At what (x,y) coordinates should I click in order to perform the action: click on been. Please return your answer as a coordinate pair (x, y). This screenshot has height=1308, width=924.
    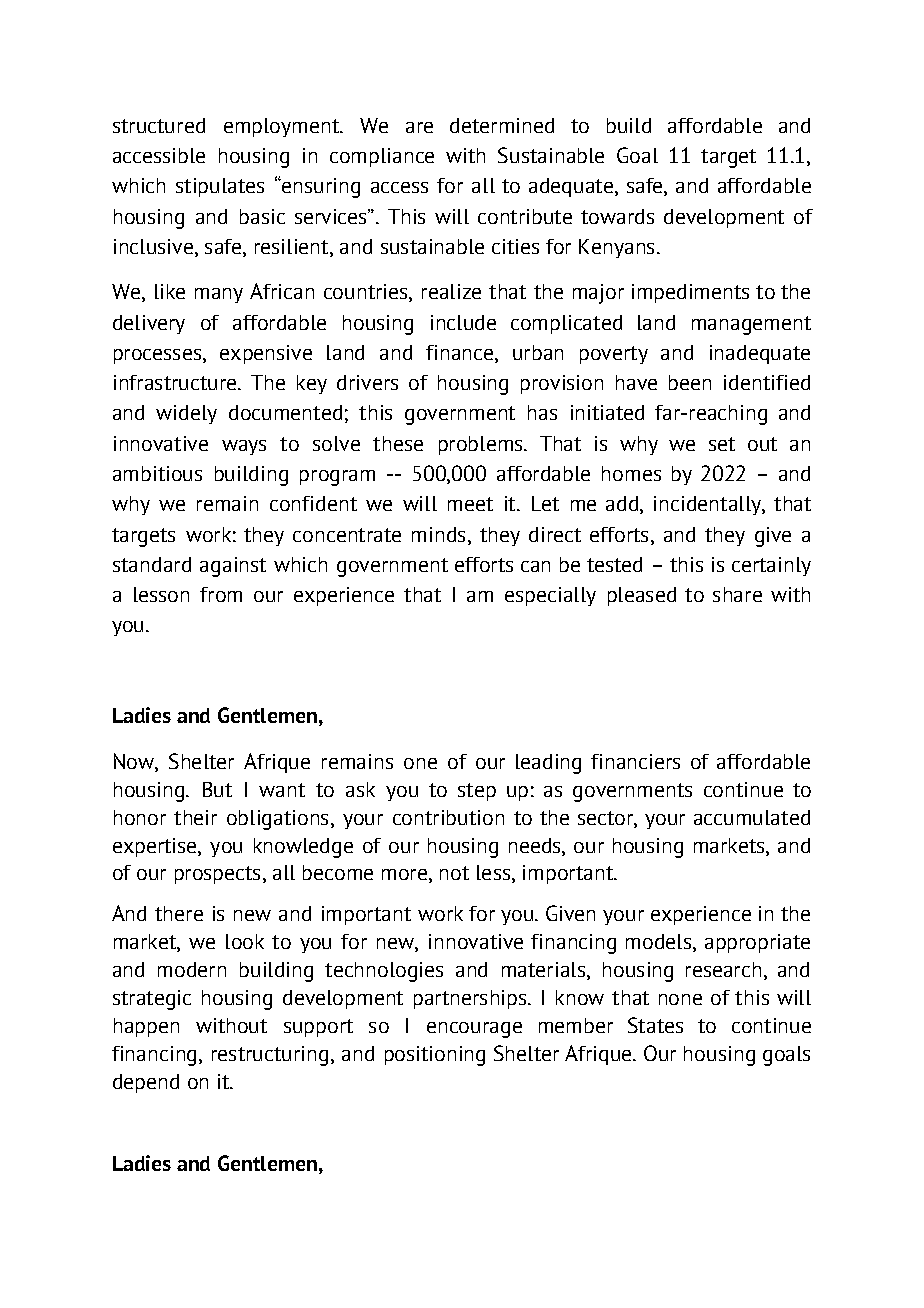
    Looking at the image, I should click on (690, 382).
